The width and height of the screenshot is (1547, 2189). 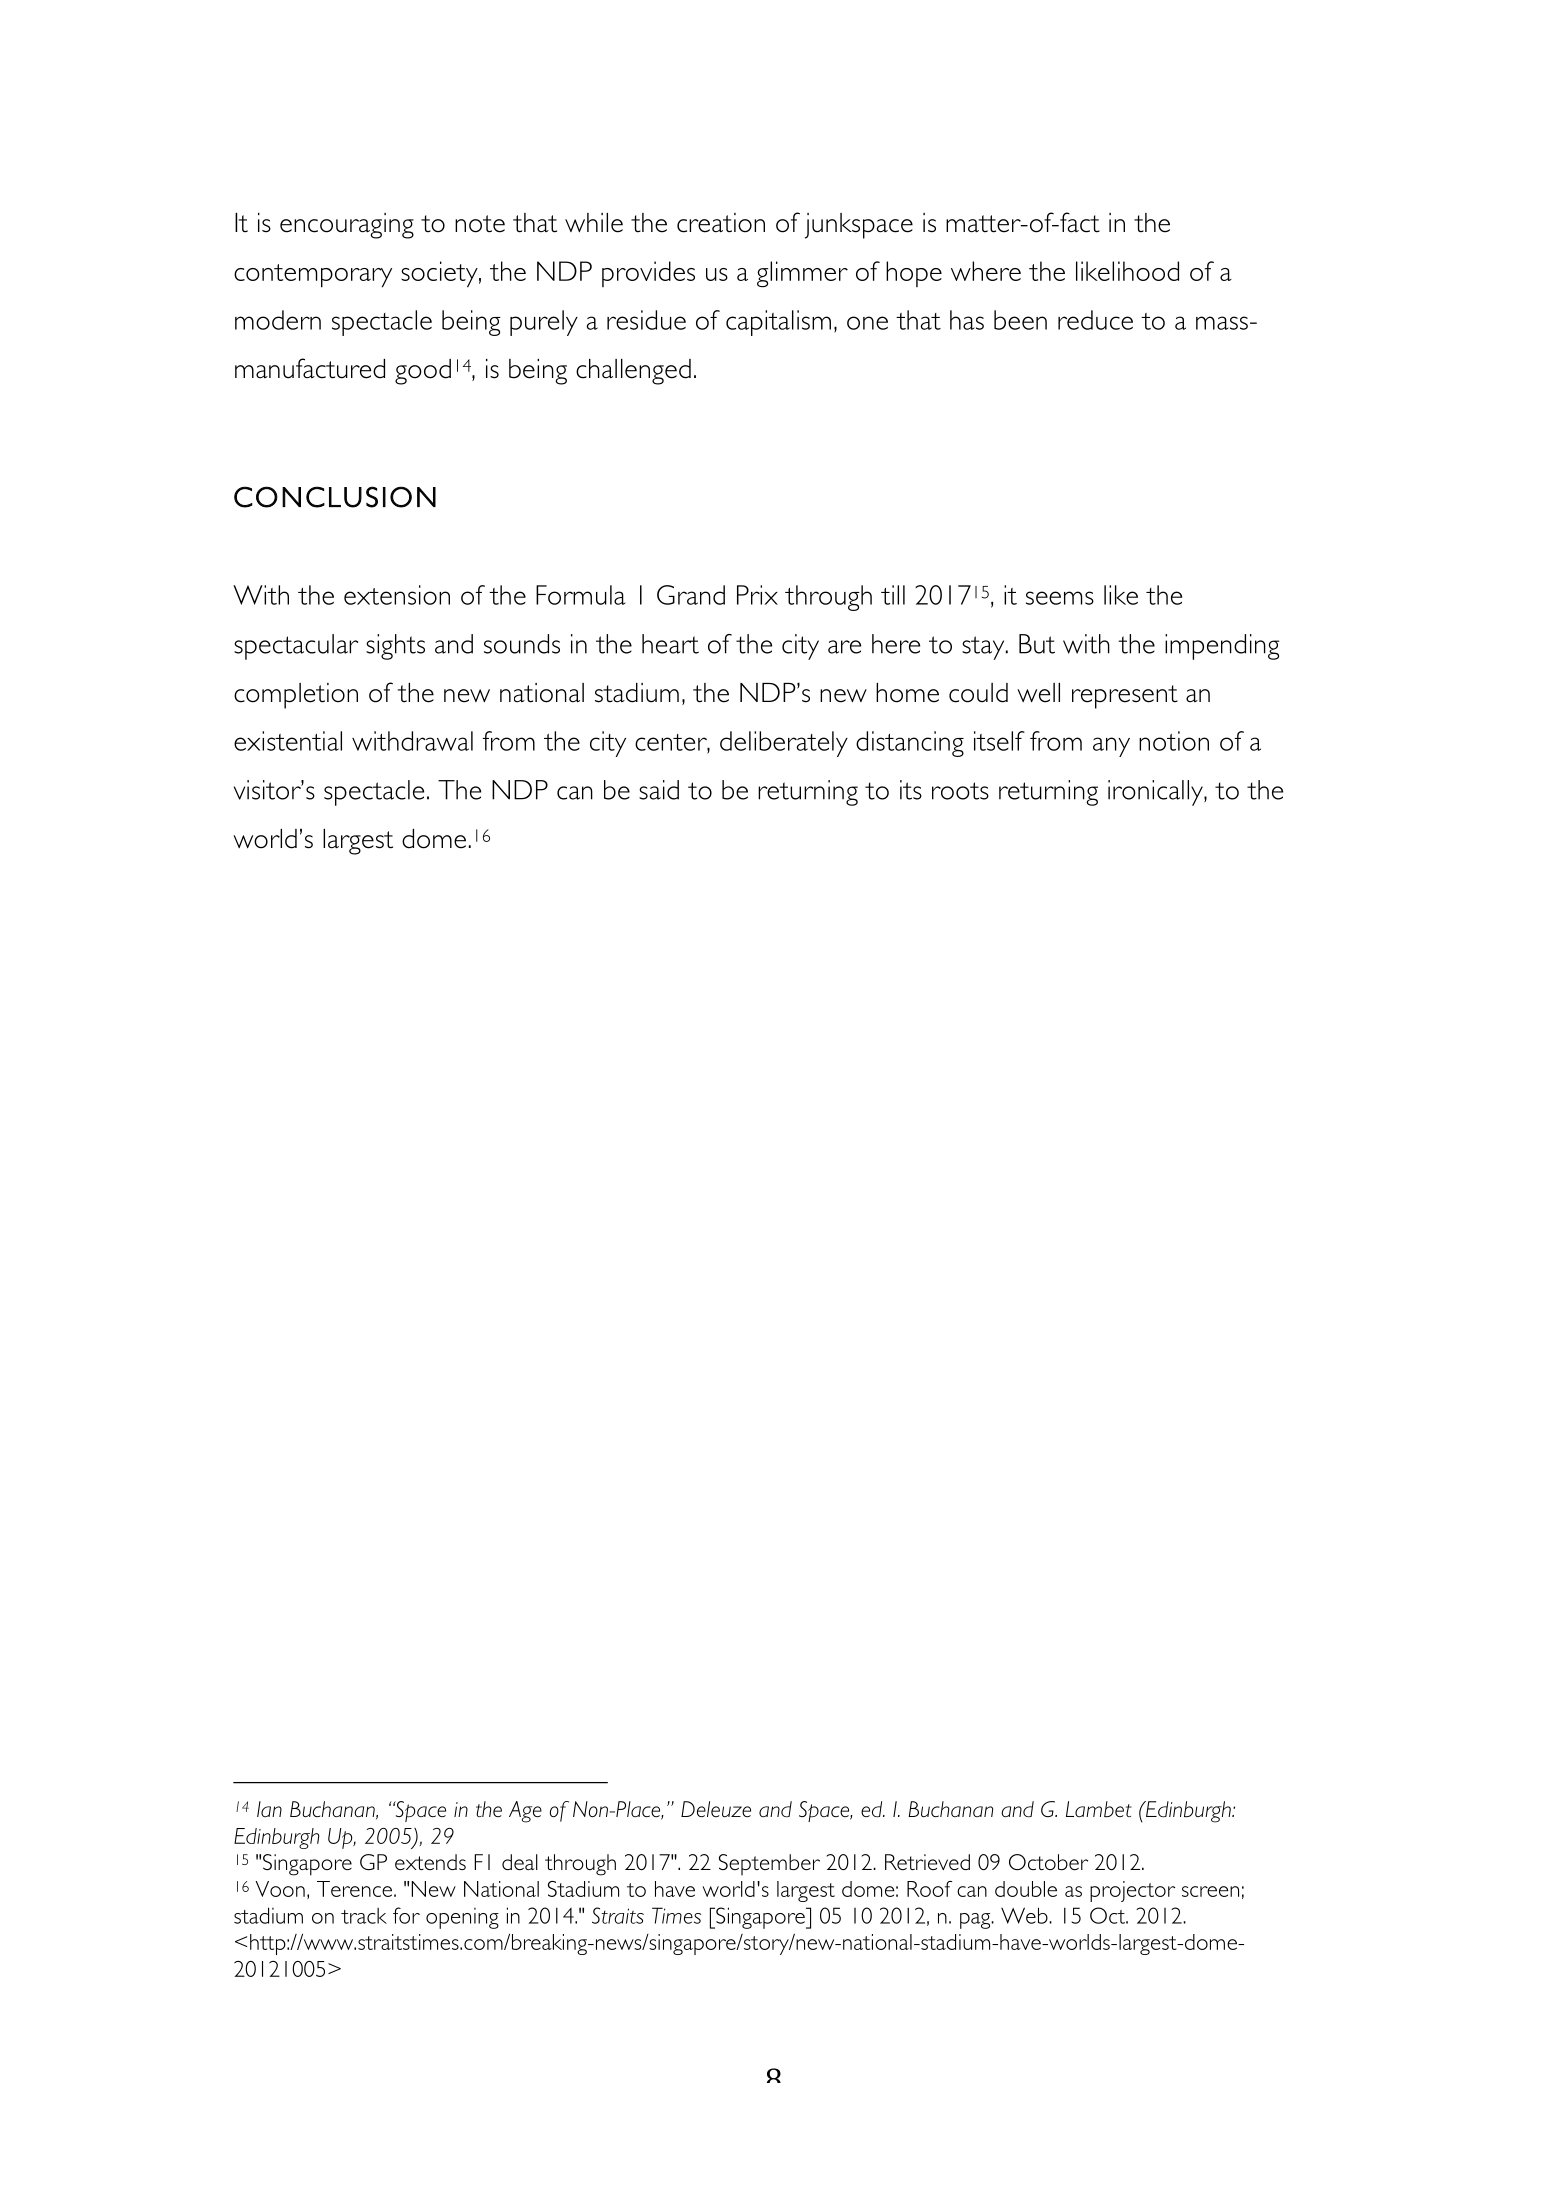 What do you see at coordinates (288, 741) in the screenshot?
I see `existential` at bounding box center [288, 741].
